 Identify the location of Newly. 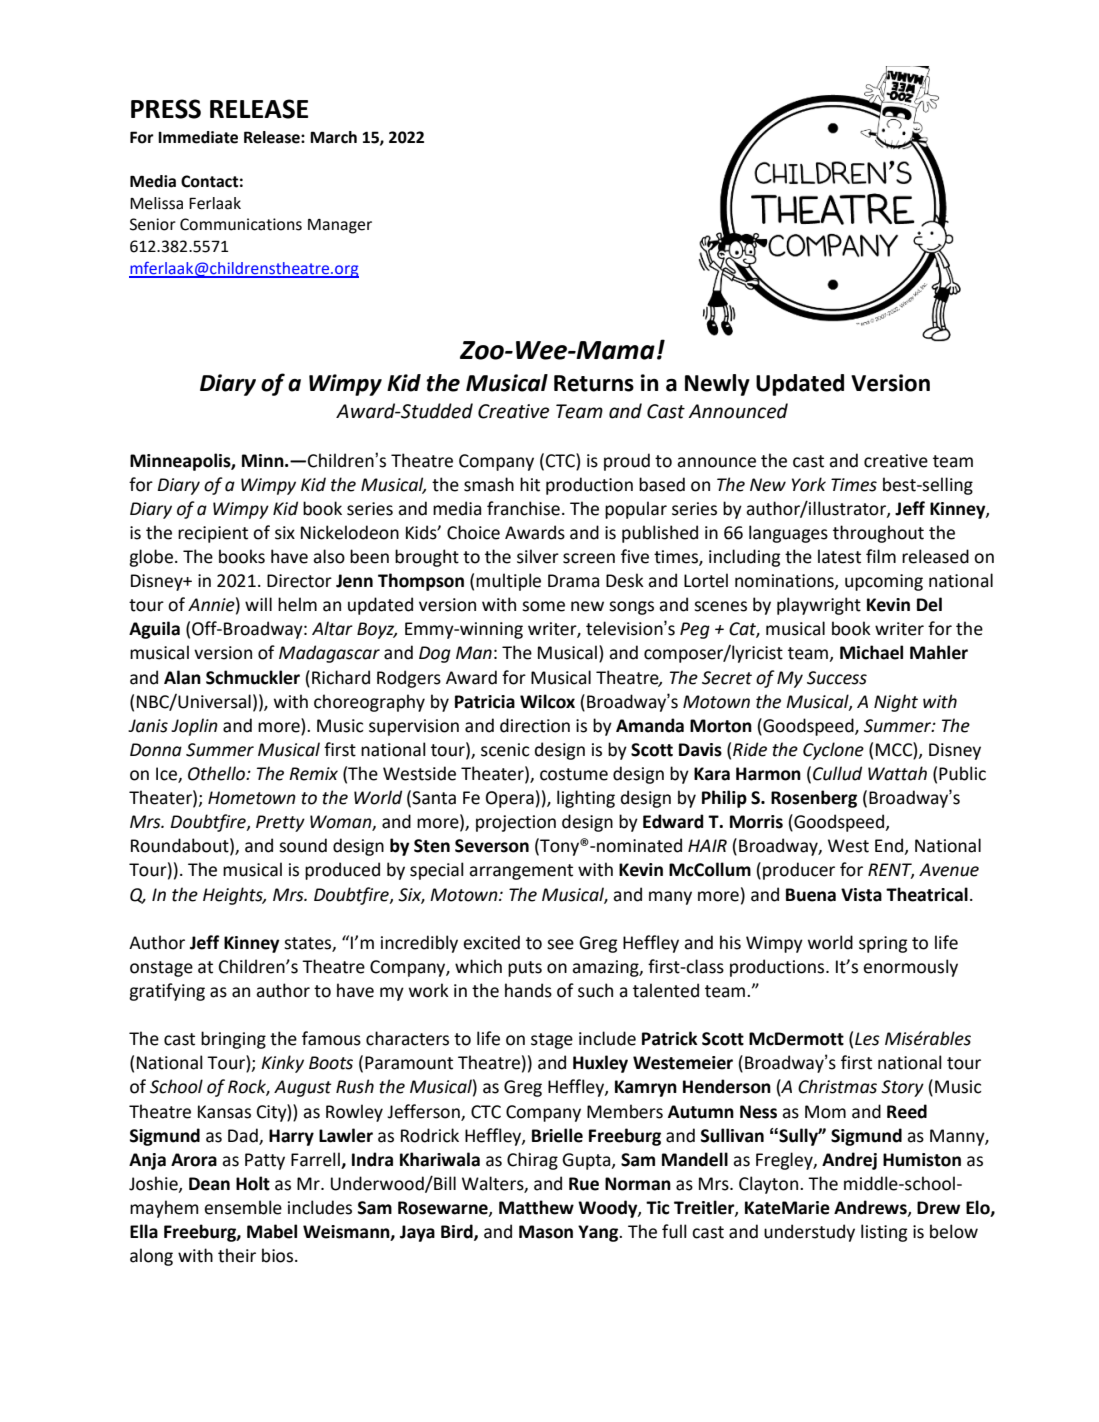
(717, 385).
